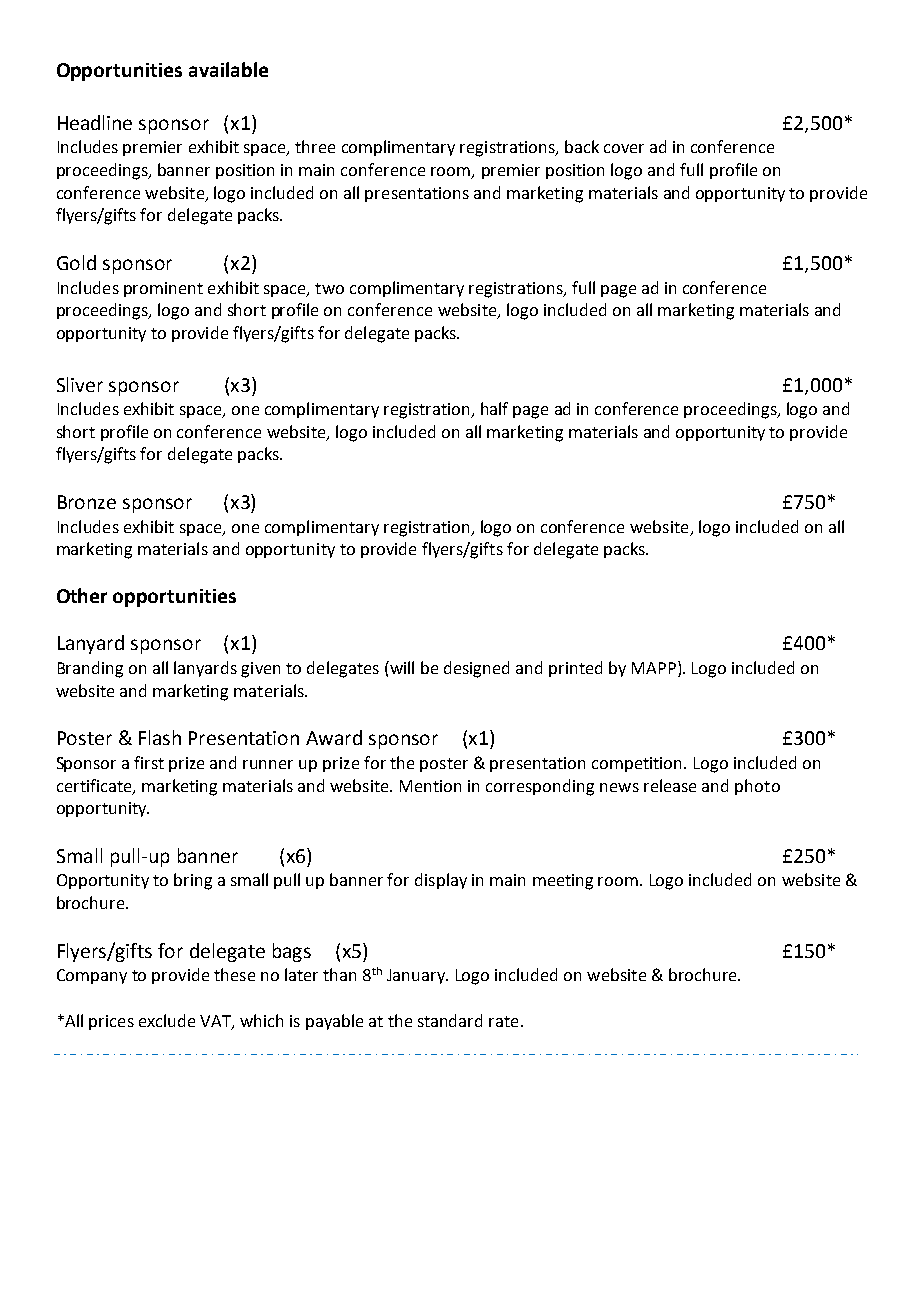  What do you see at coordinates (624, 148) in the page?
I see `cover` at bounding box center [624, 148].
